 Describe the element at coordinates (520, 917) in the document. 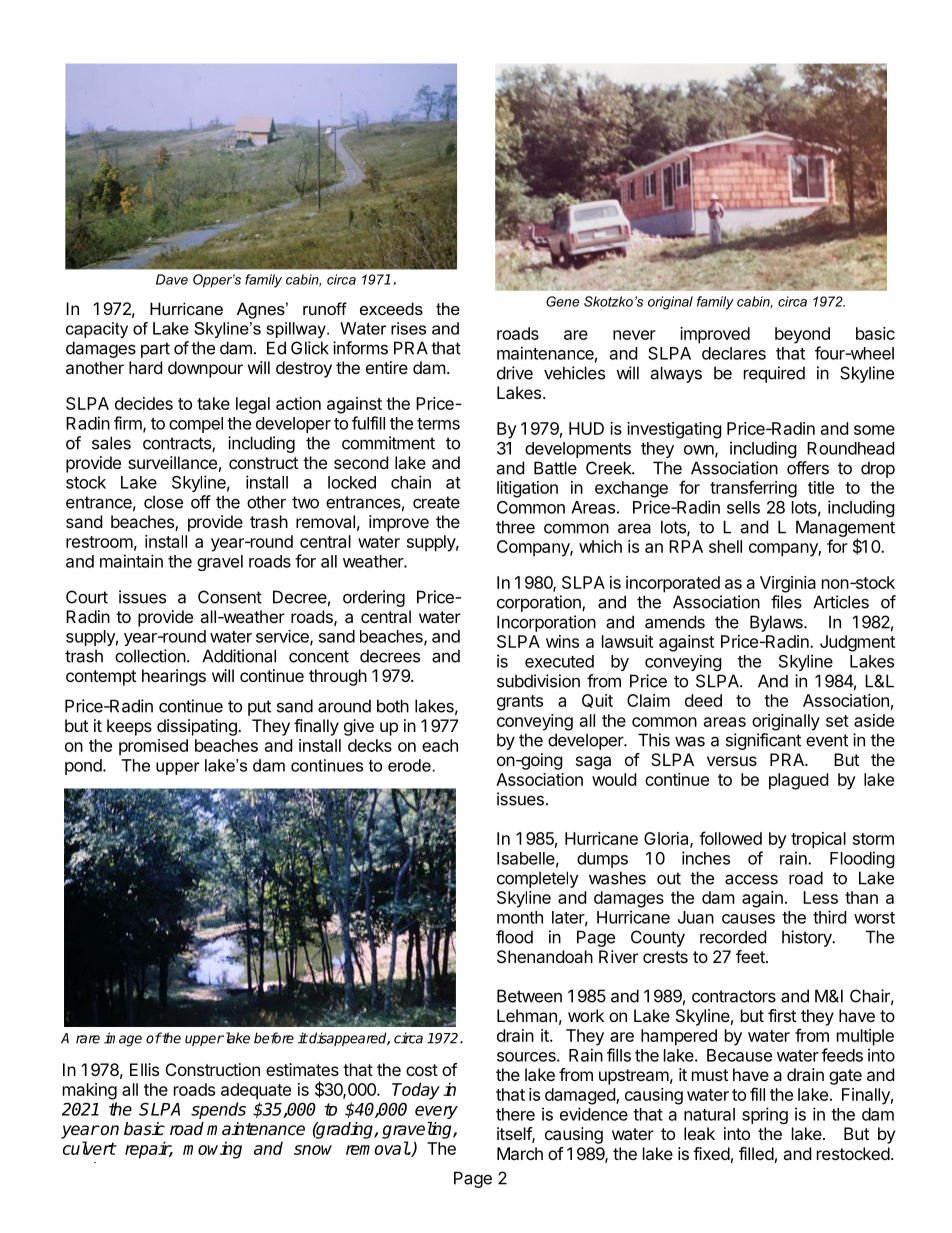

I see `month` at that location.
